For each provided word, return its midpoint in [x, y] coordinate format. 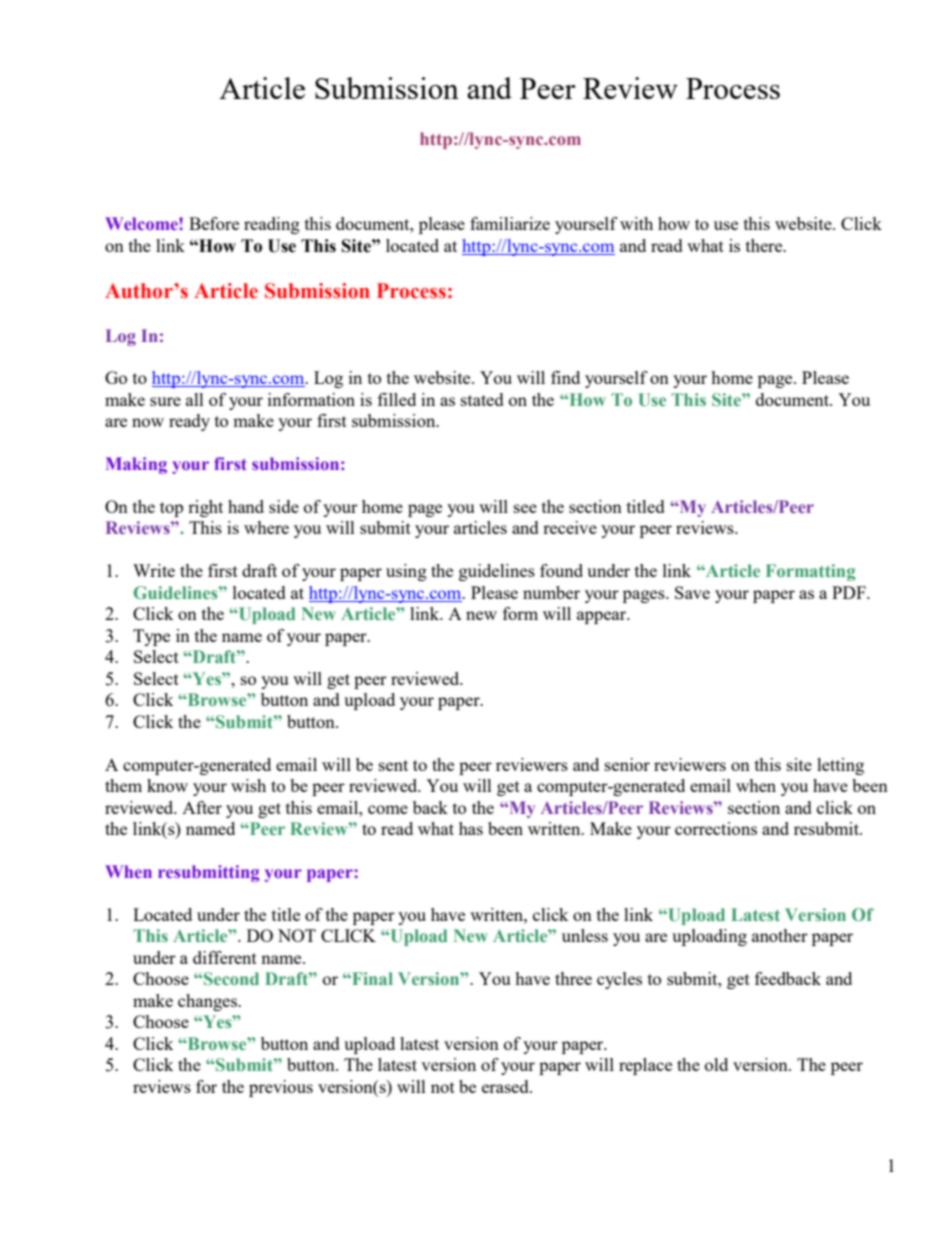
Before [214, 223]
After [202, 807]
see [525, 508]
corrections [716, 828]
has [471, 828]
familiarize [510, 223]
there [765, 245]
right [205, 508]
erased [506, 1086]
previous [281, 1088]
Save [692, 592]
